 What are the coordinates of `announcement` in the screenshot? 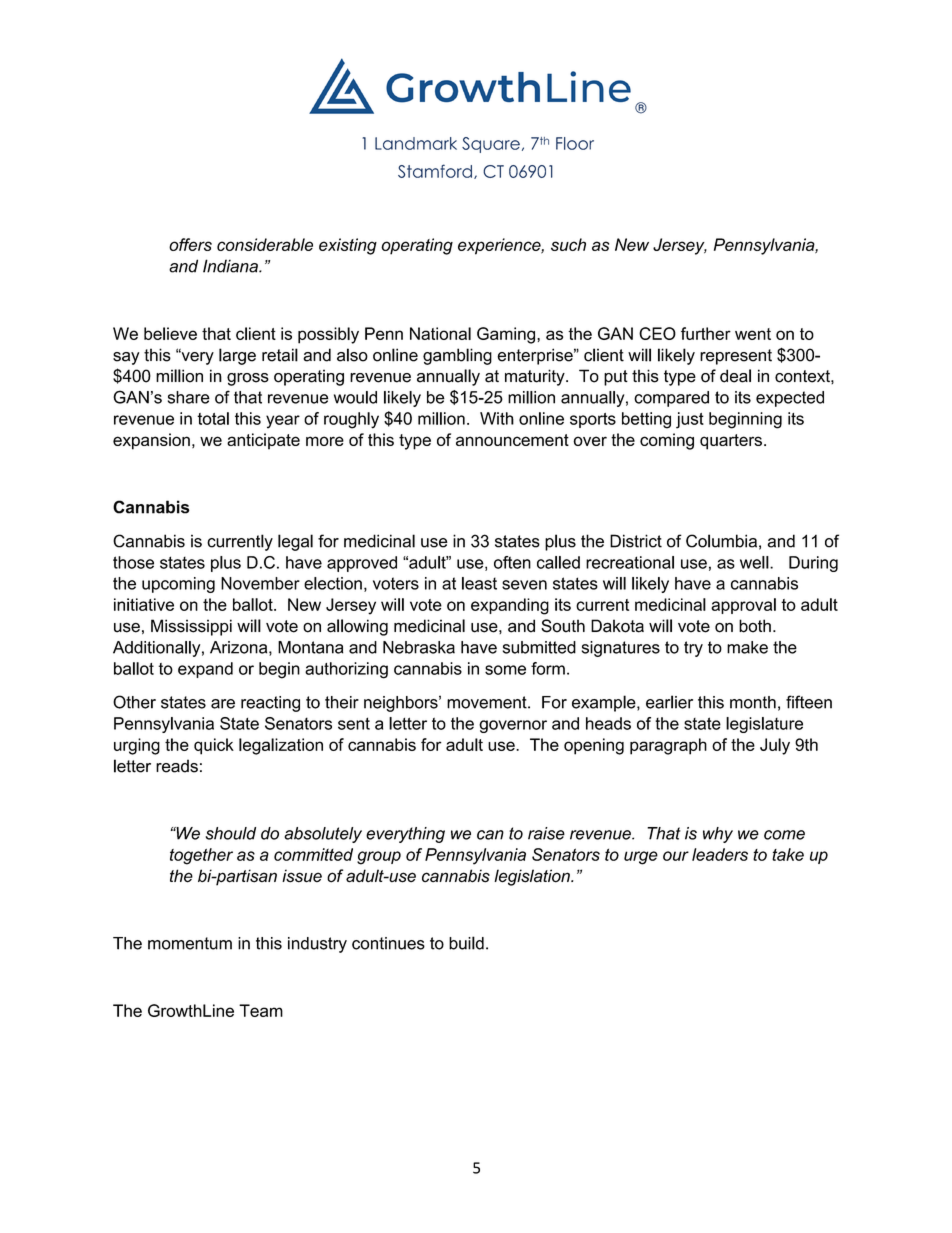 It's located at (512, 440).
